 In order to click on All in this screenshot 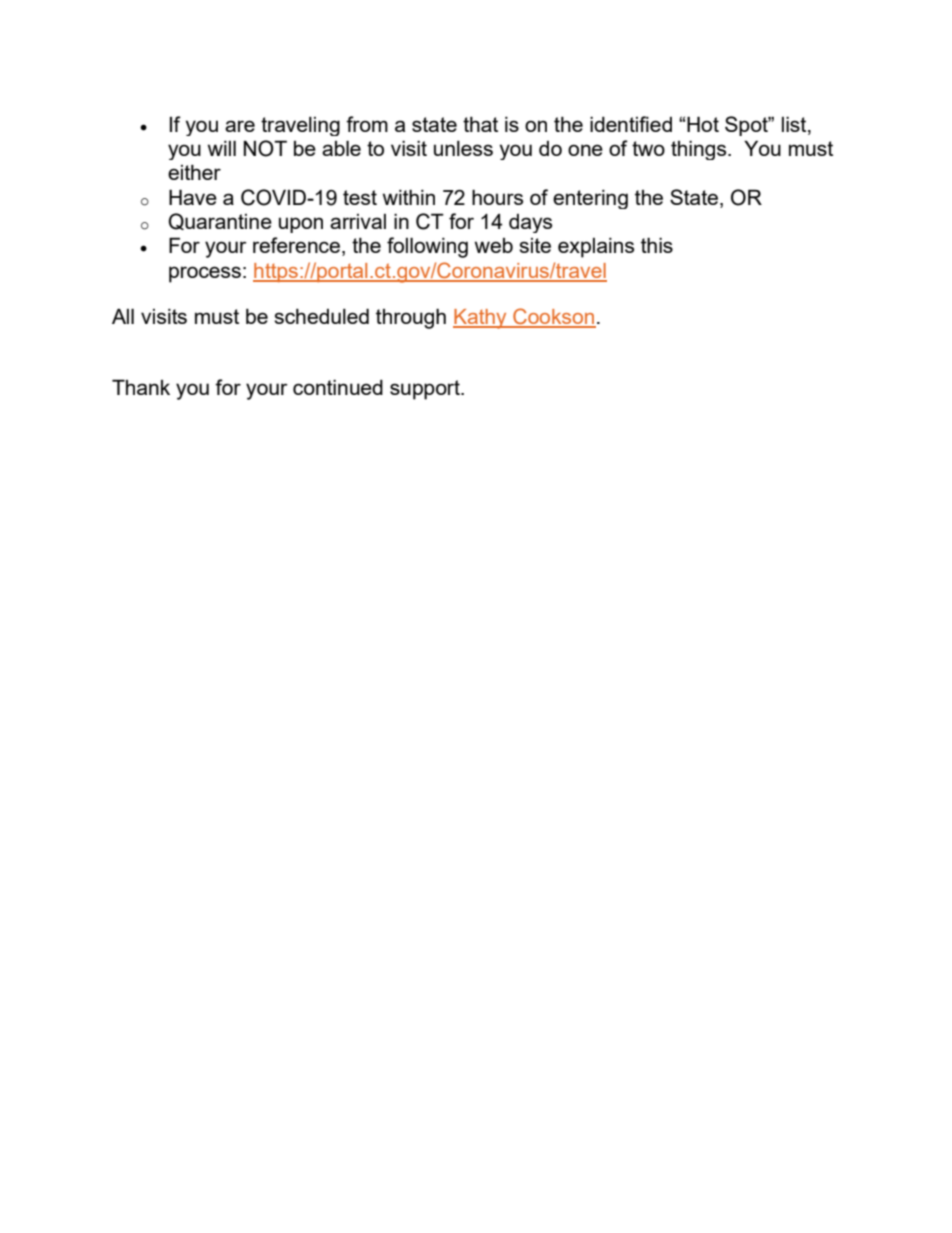, I will do `click(123, 316)`.
